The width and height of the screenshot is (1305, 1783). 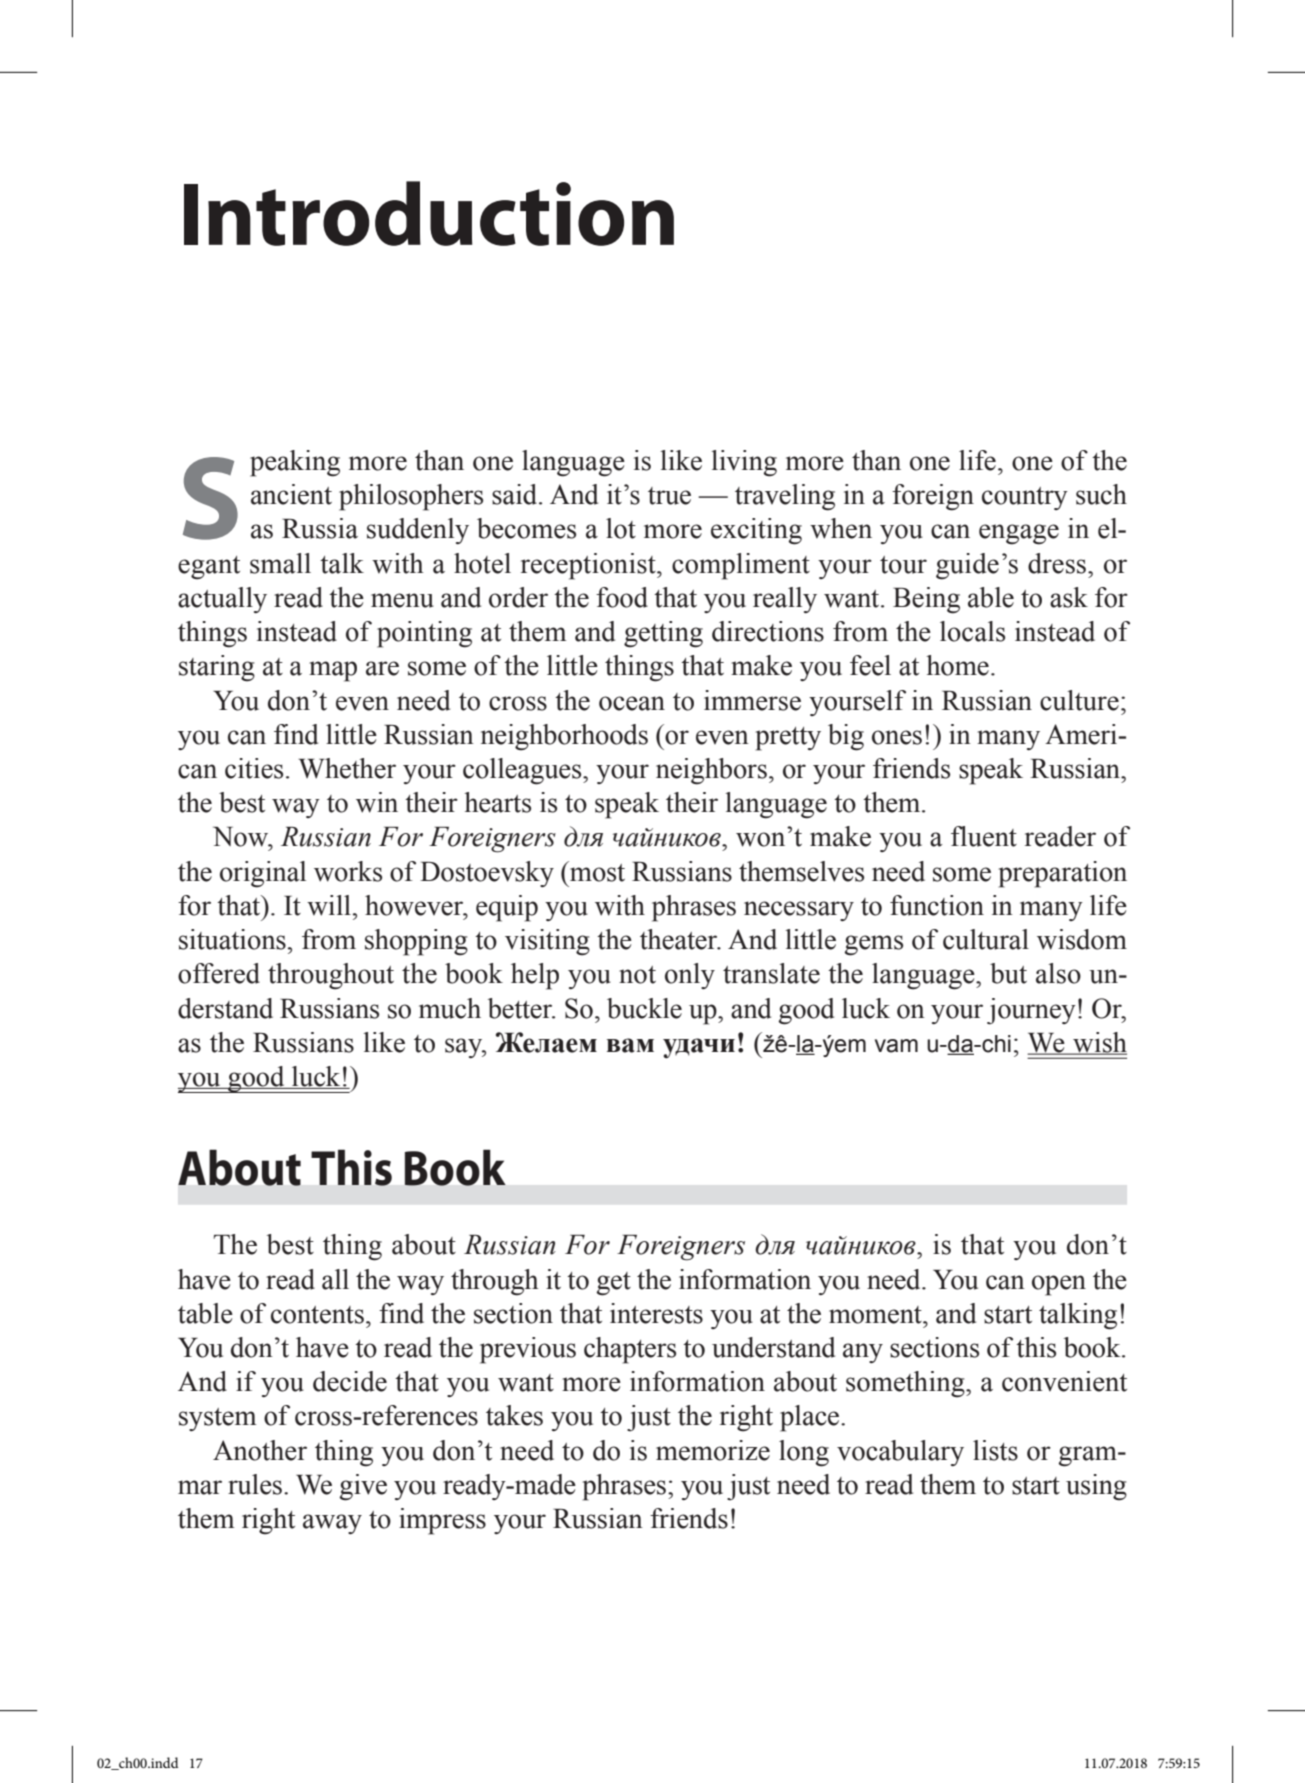 What do you see at coordinates (596, 871) in the screenshot?
I see `most` at bounding box center [596, 871].
